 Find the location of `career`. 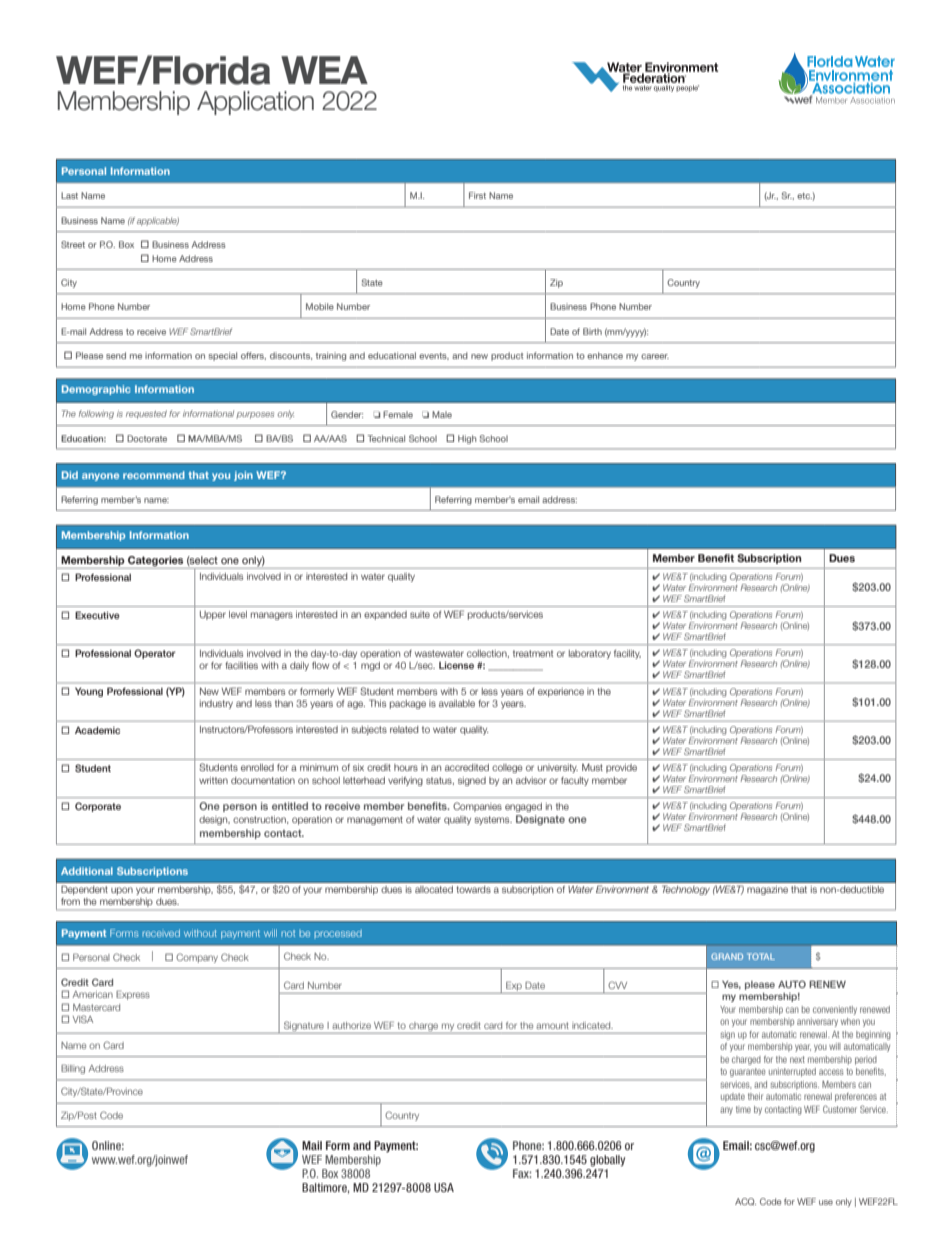

career is located at coordinates (655, 356).
